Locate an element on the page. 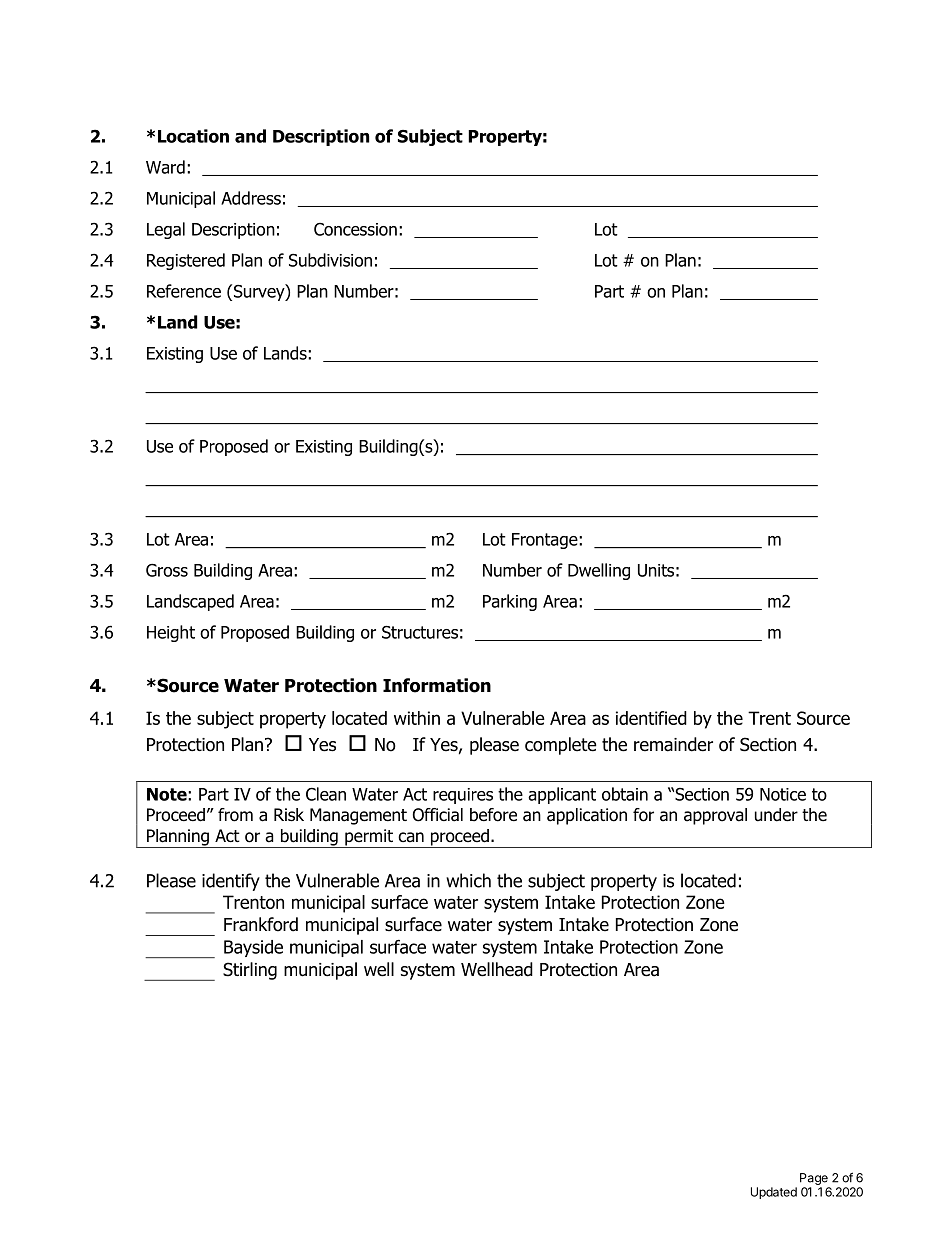 This page has height=1233, width=952. which is located at coordinates (468, 880).
